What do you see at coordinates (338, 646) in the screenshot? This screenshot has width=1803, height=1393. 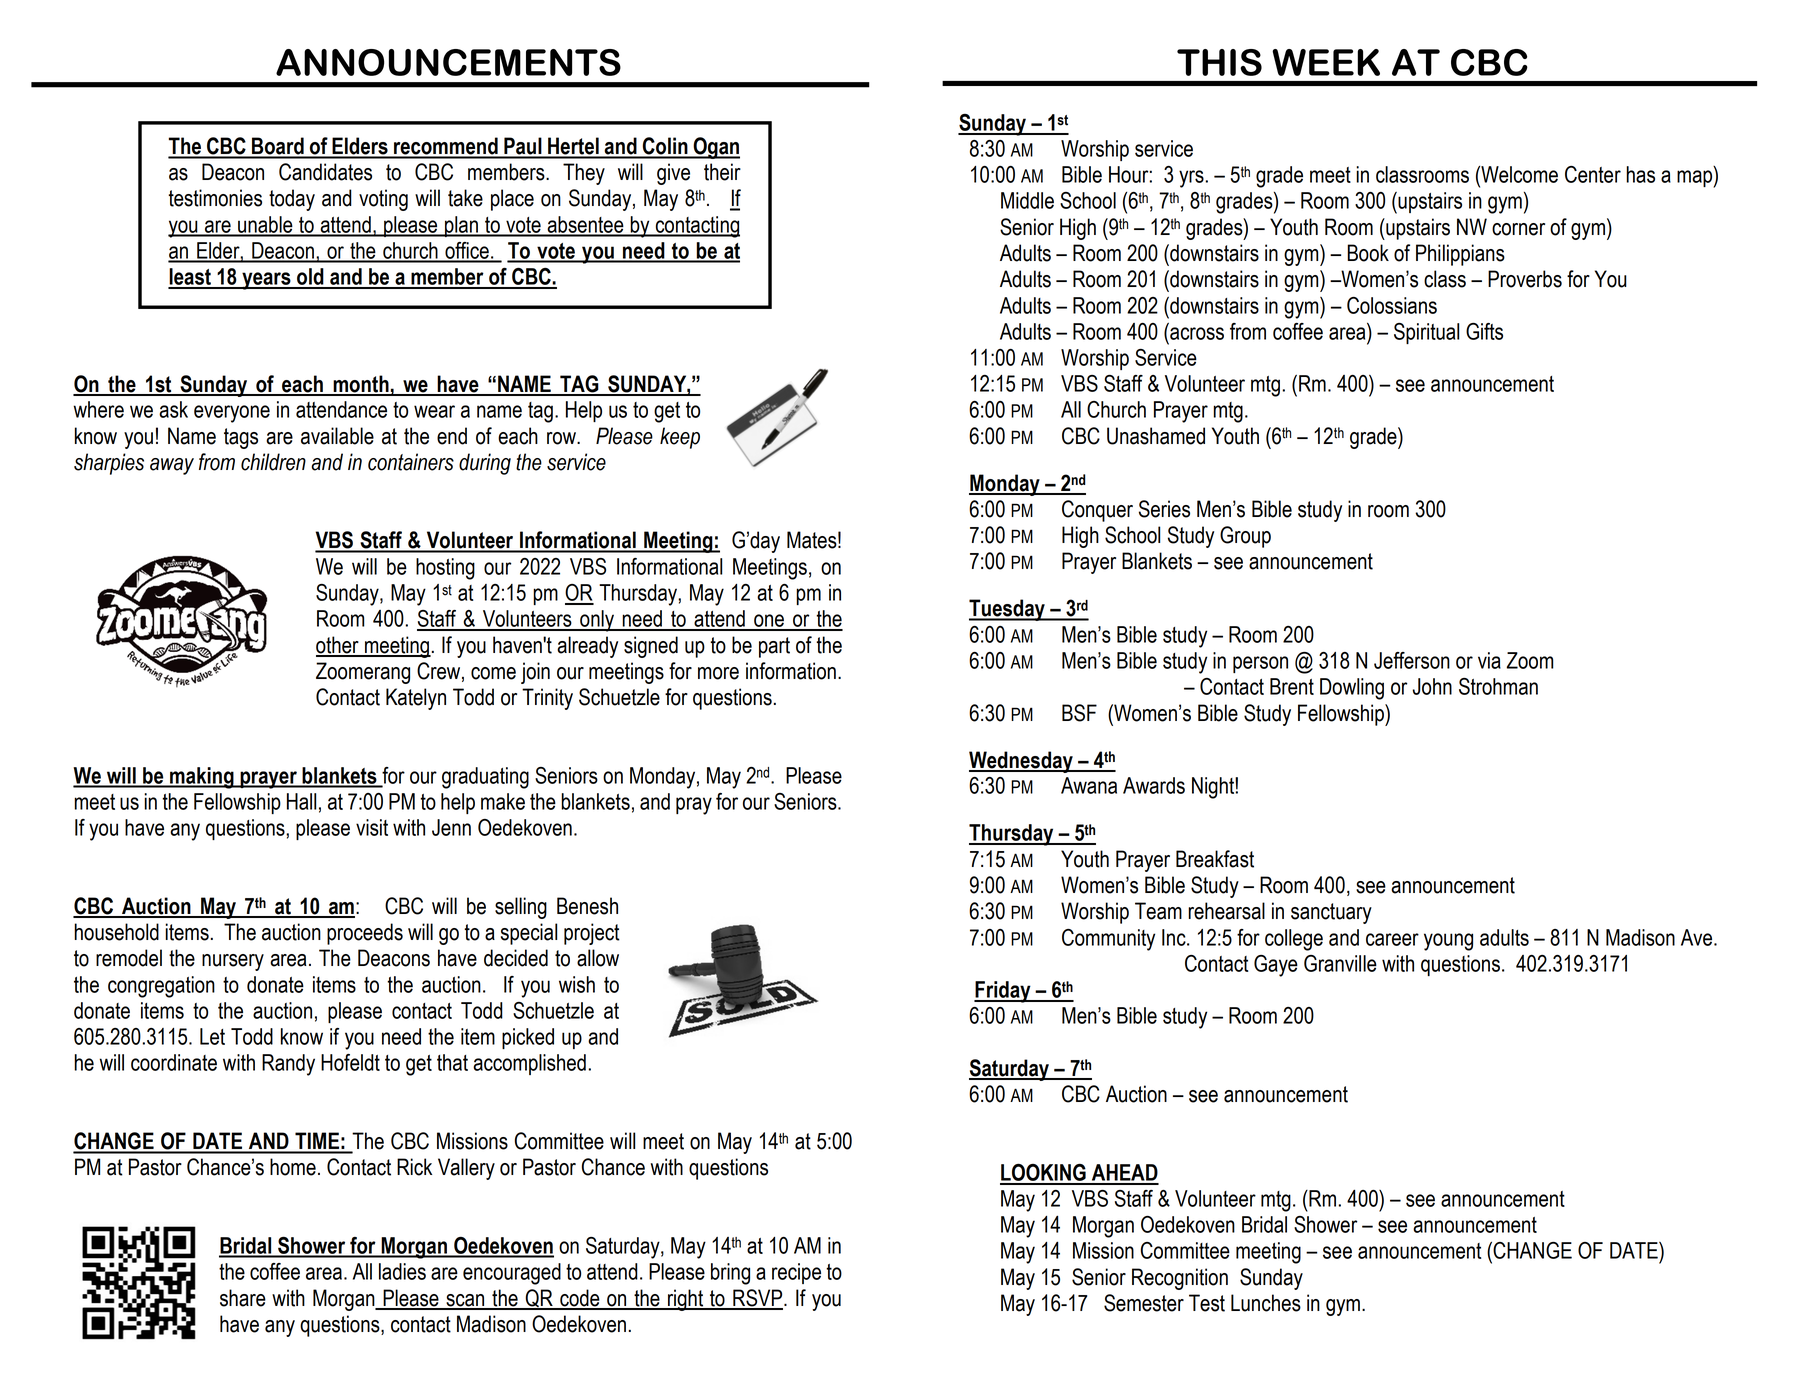 I see `other` at bounding box center [338, 646].
